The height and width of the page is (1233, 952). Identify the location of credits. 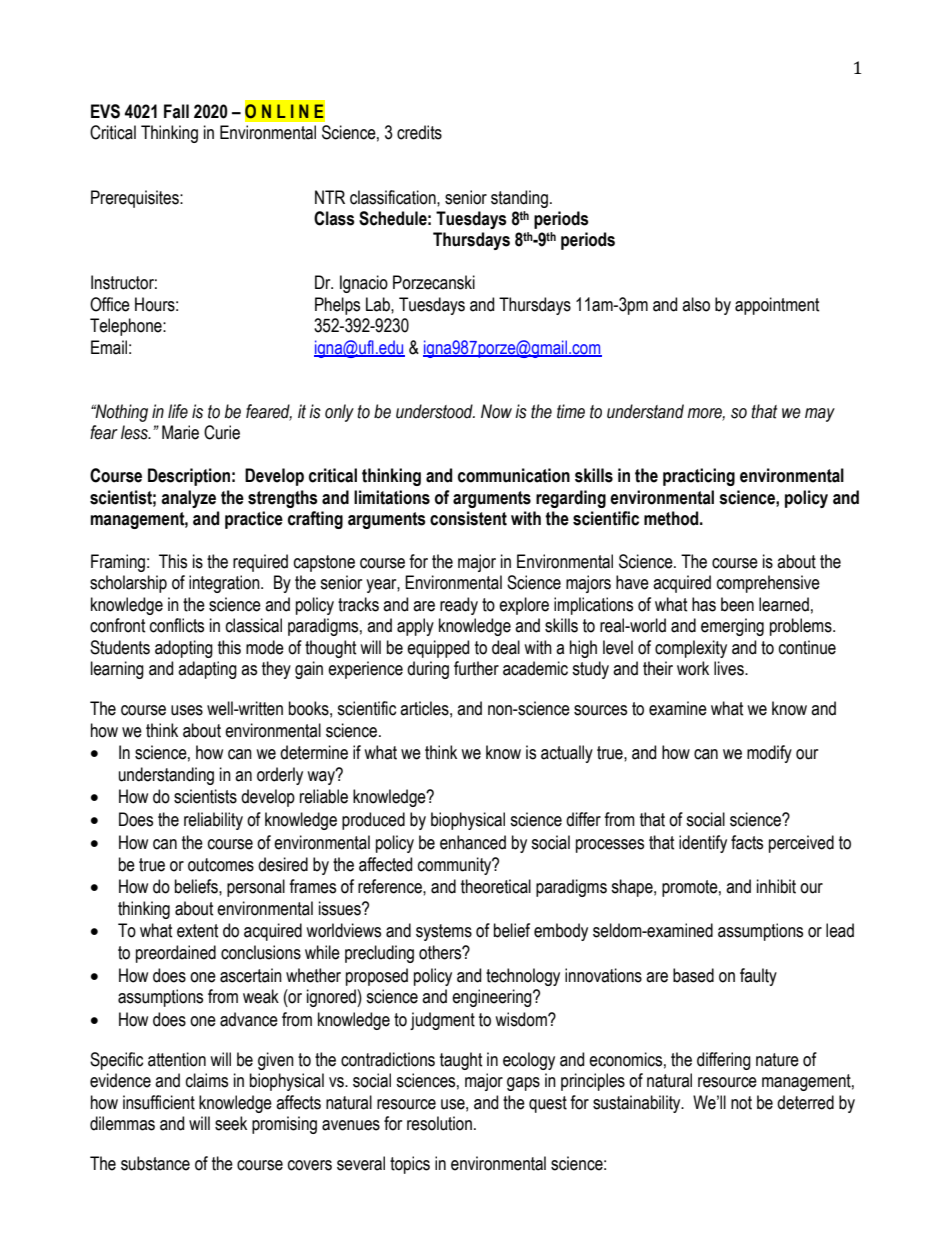
(419, 132).
